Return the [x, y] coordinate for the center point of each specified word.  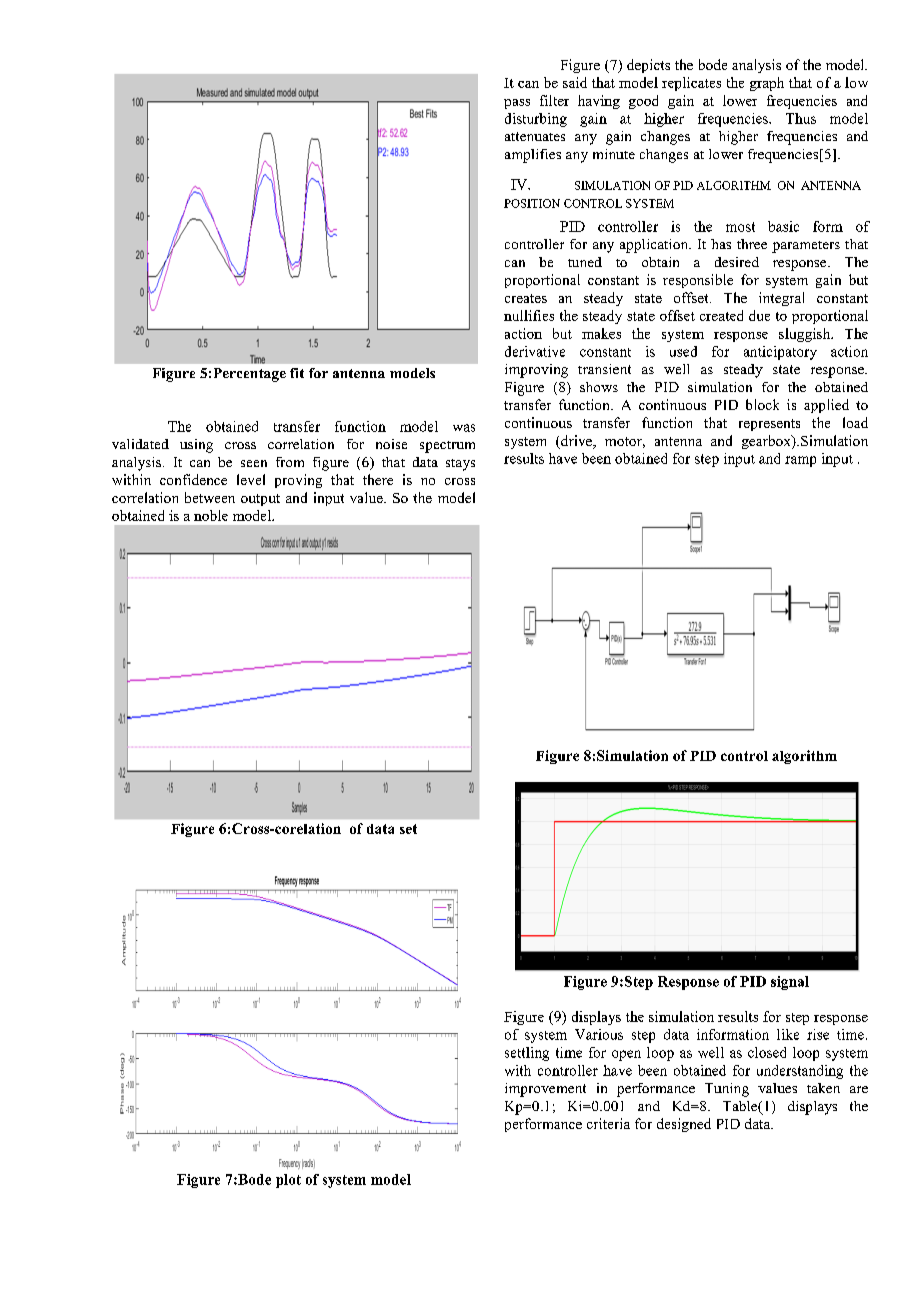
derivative [535, 351]
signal [790, 983]
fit [297, 373]
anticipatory [780, 353]
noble [211, 515]
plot [288, 1181]
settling [527, 1054]
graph [767, 84]
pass [517, 104]
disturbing [536, 120]
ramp [800, 461]
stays [460, 465]
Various [599, 1034]
